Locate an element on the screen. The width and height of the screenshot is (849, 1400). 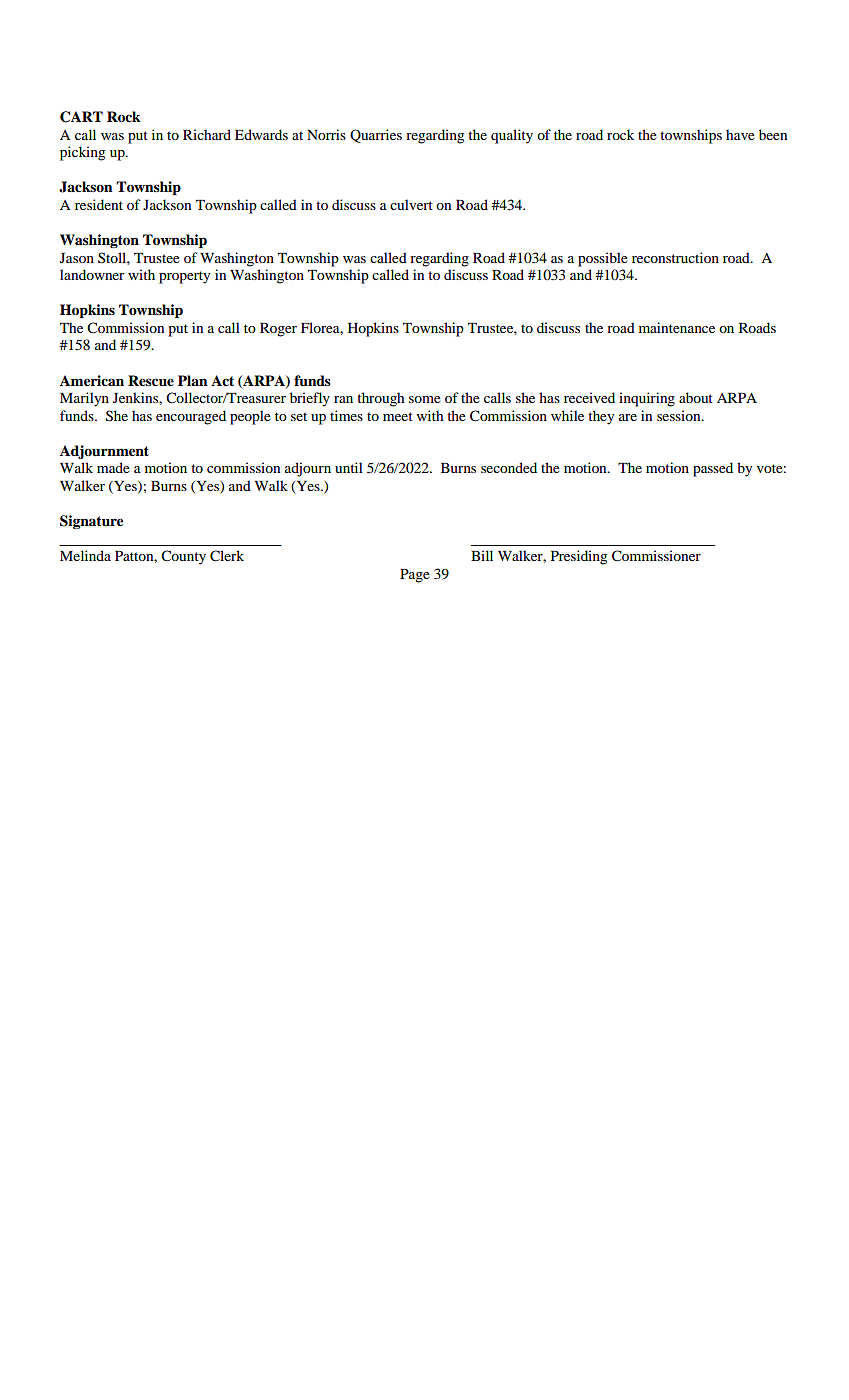
County is located at coordinates (183, 557).
